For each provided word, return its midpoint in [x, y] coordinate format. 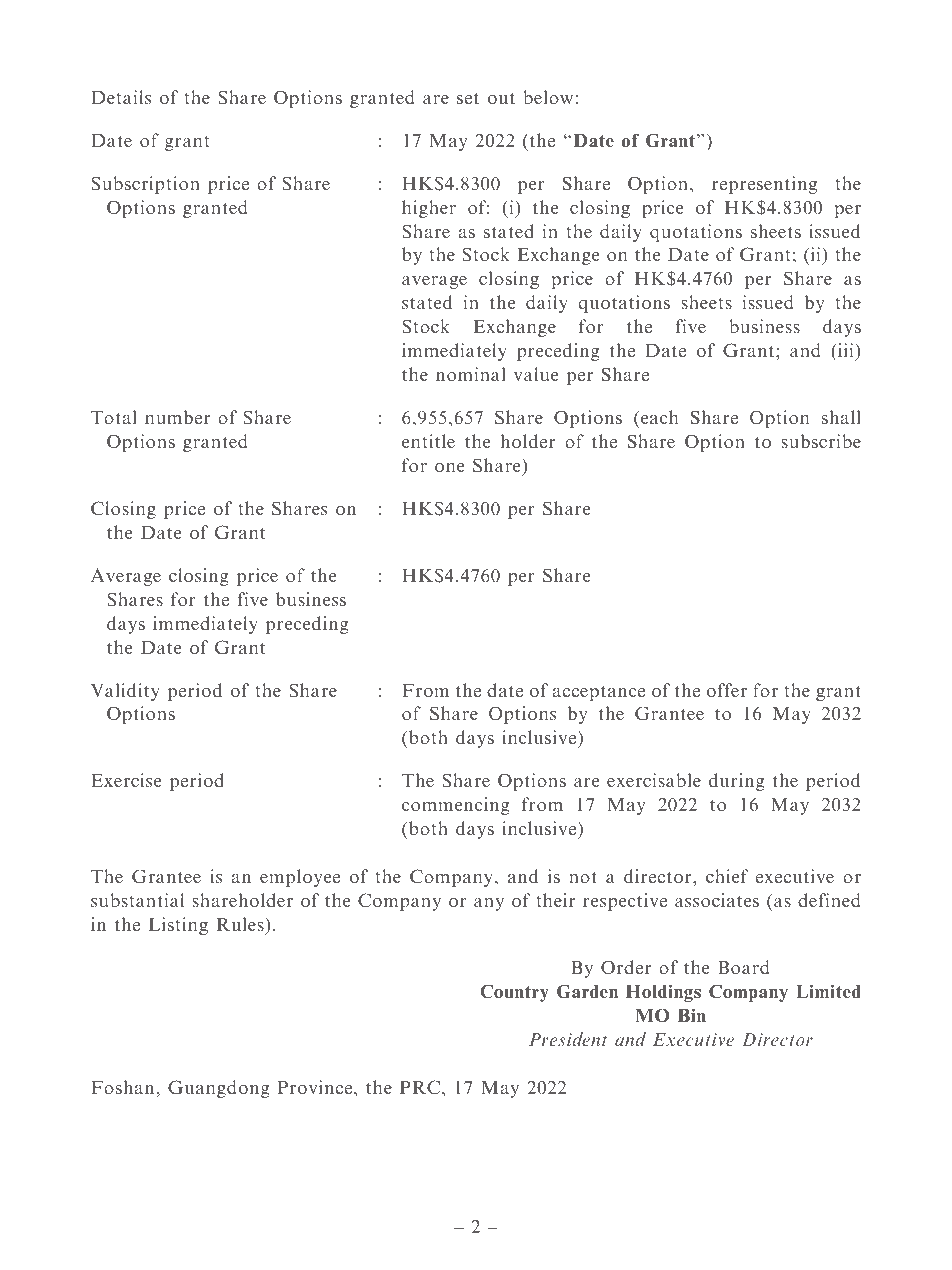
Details [121, 97]
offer [727, 690]
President [568, 1039]
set [468, 98]
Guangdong [219, 1089]
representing [764, 185]
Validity [125, 692]
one [449, 467]
